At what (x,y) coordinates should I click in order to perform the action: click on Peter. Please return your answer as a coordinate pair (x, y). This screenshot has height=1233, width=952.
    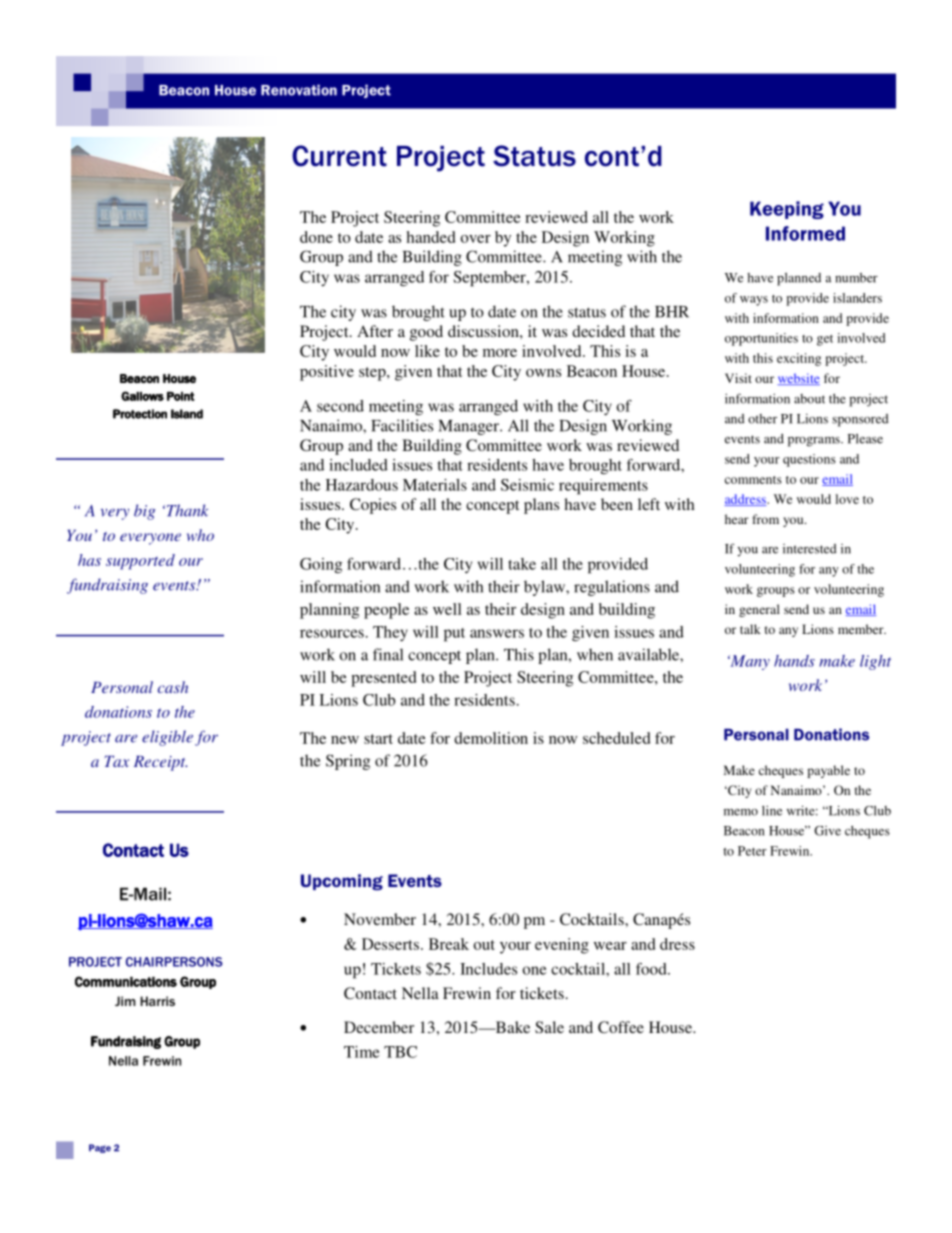
    Looking at the image, I should click on (752, 851).
